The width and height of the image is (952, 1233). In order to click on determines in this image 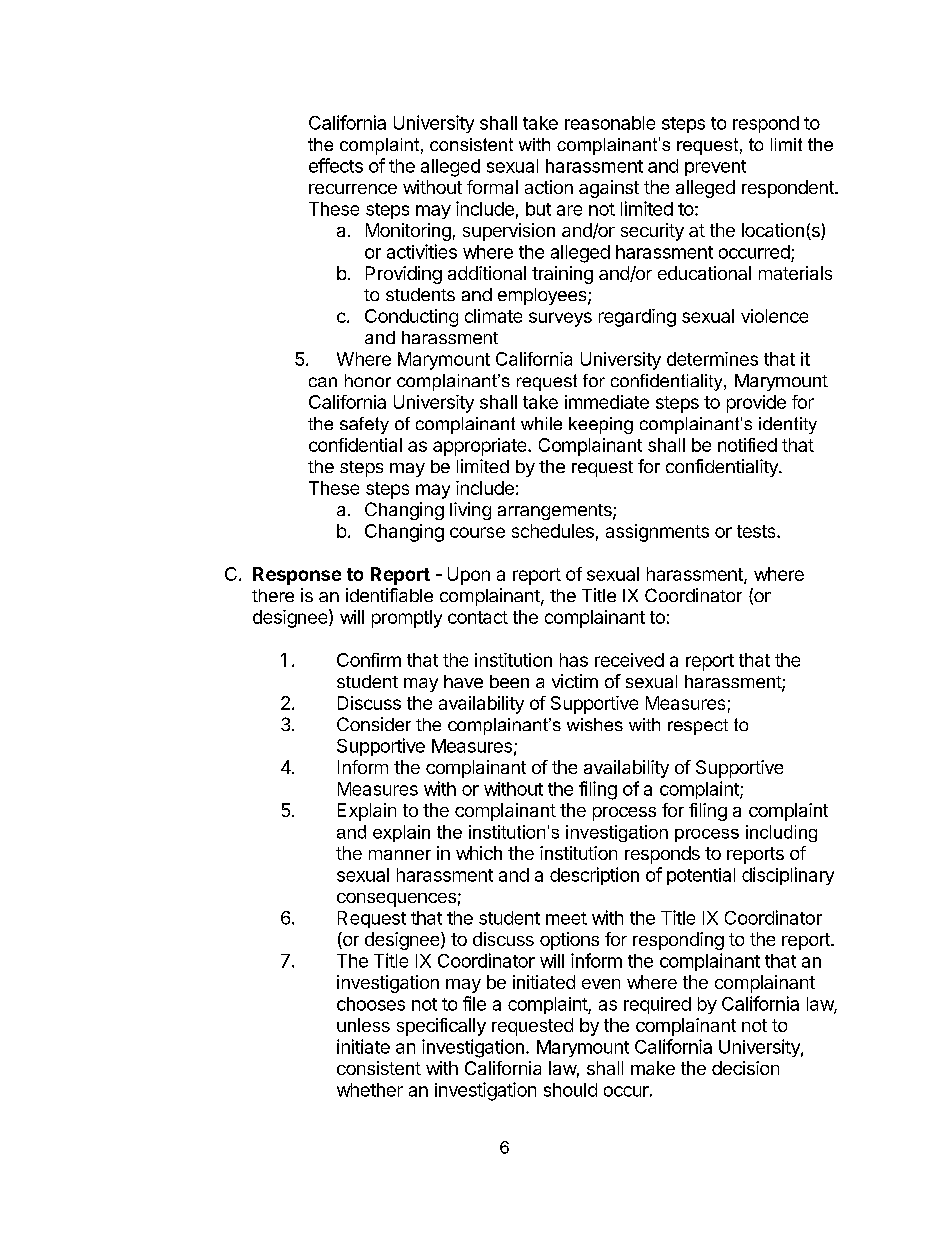, I will do `click(712, 359)`.
